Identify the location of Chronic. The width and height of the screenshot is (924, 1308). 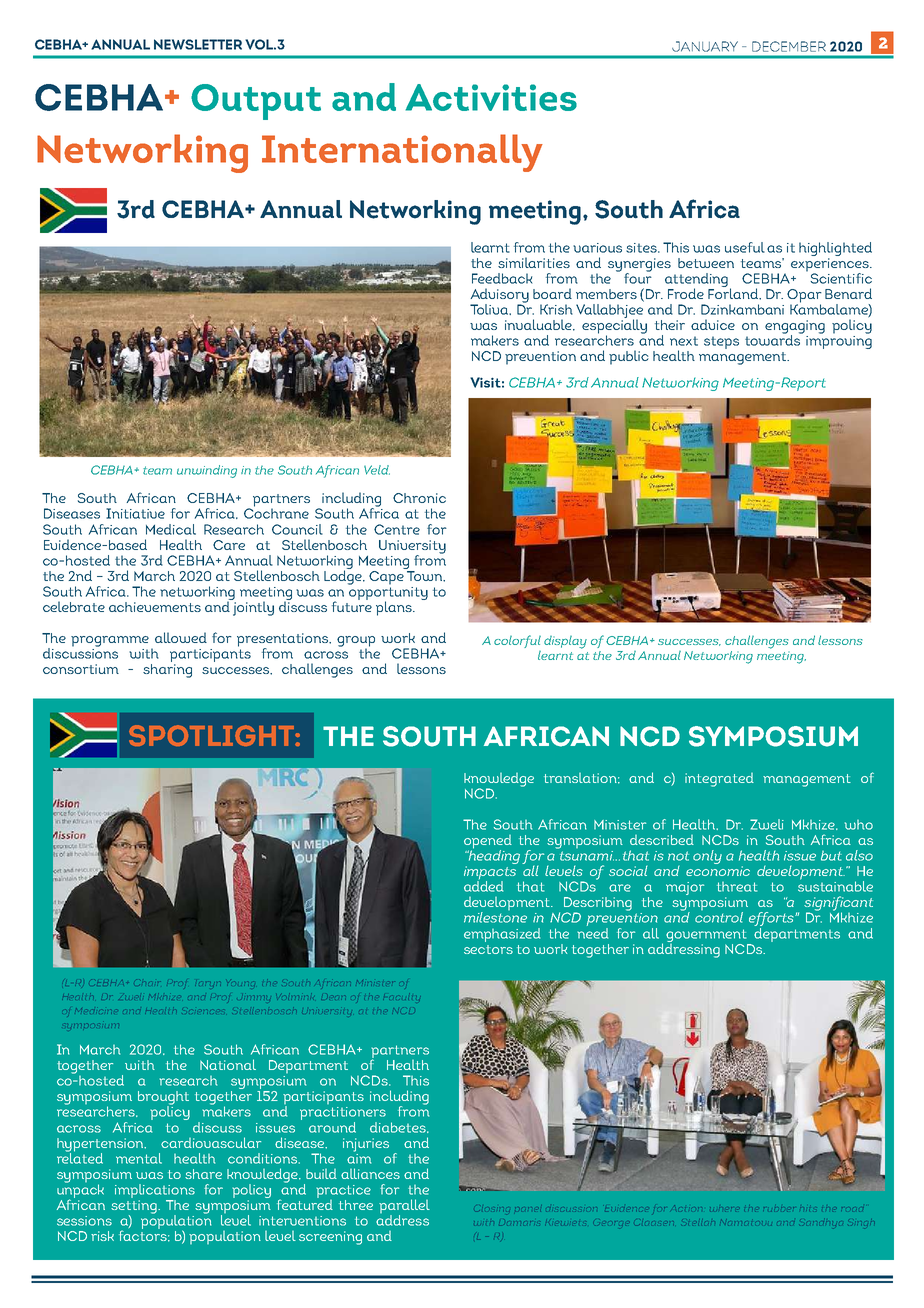
(419, 498).
